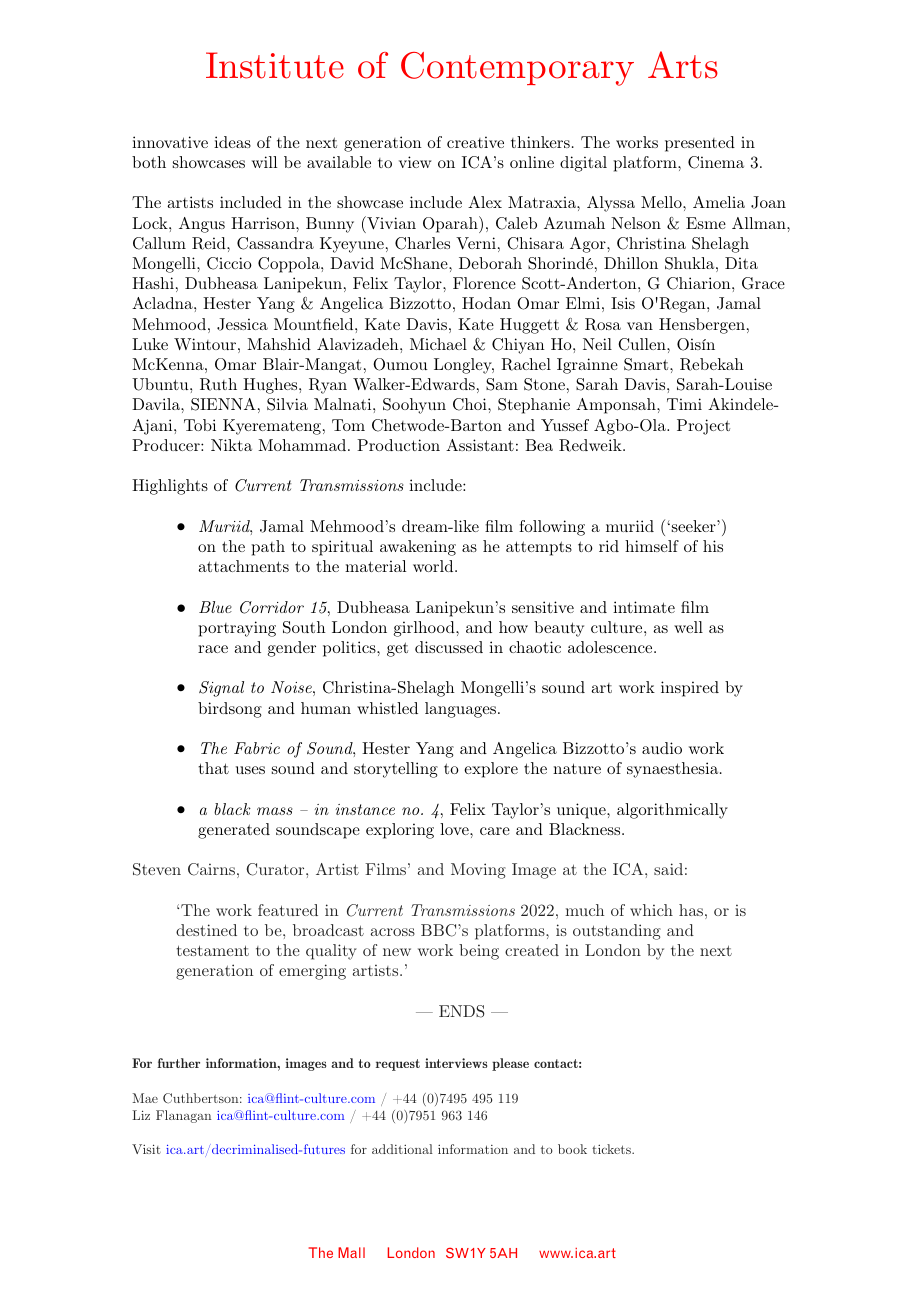  Describe the element at coordinates (232, 142) in the screenshot. I see `ideas` at that location.
